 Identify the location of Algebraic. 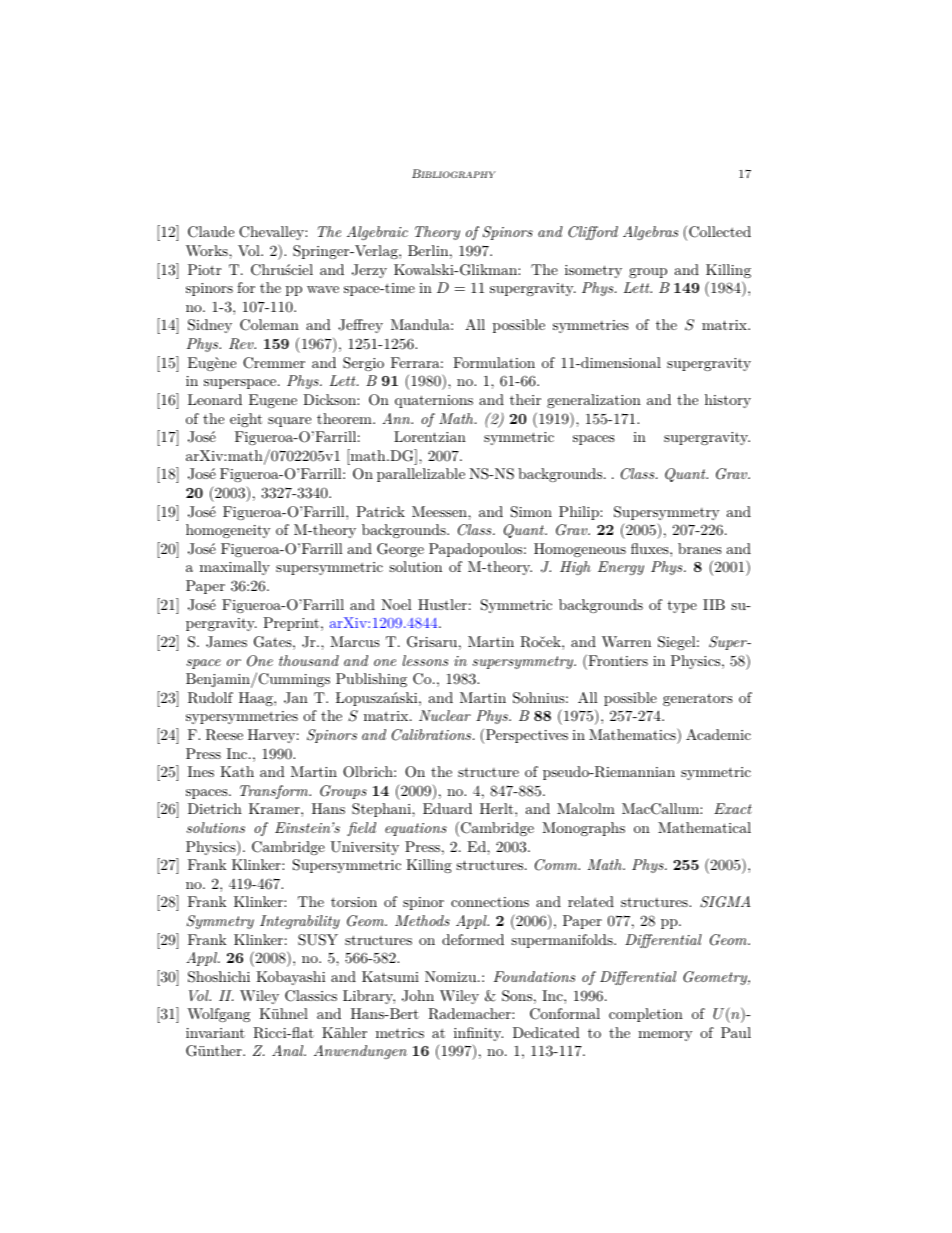
(377, 233).
